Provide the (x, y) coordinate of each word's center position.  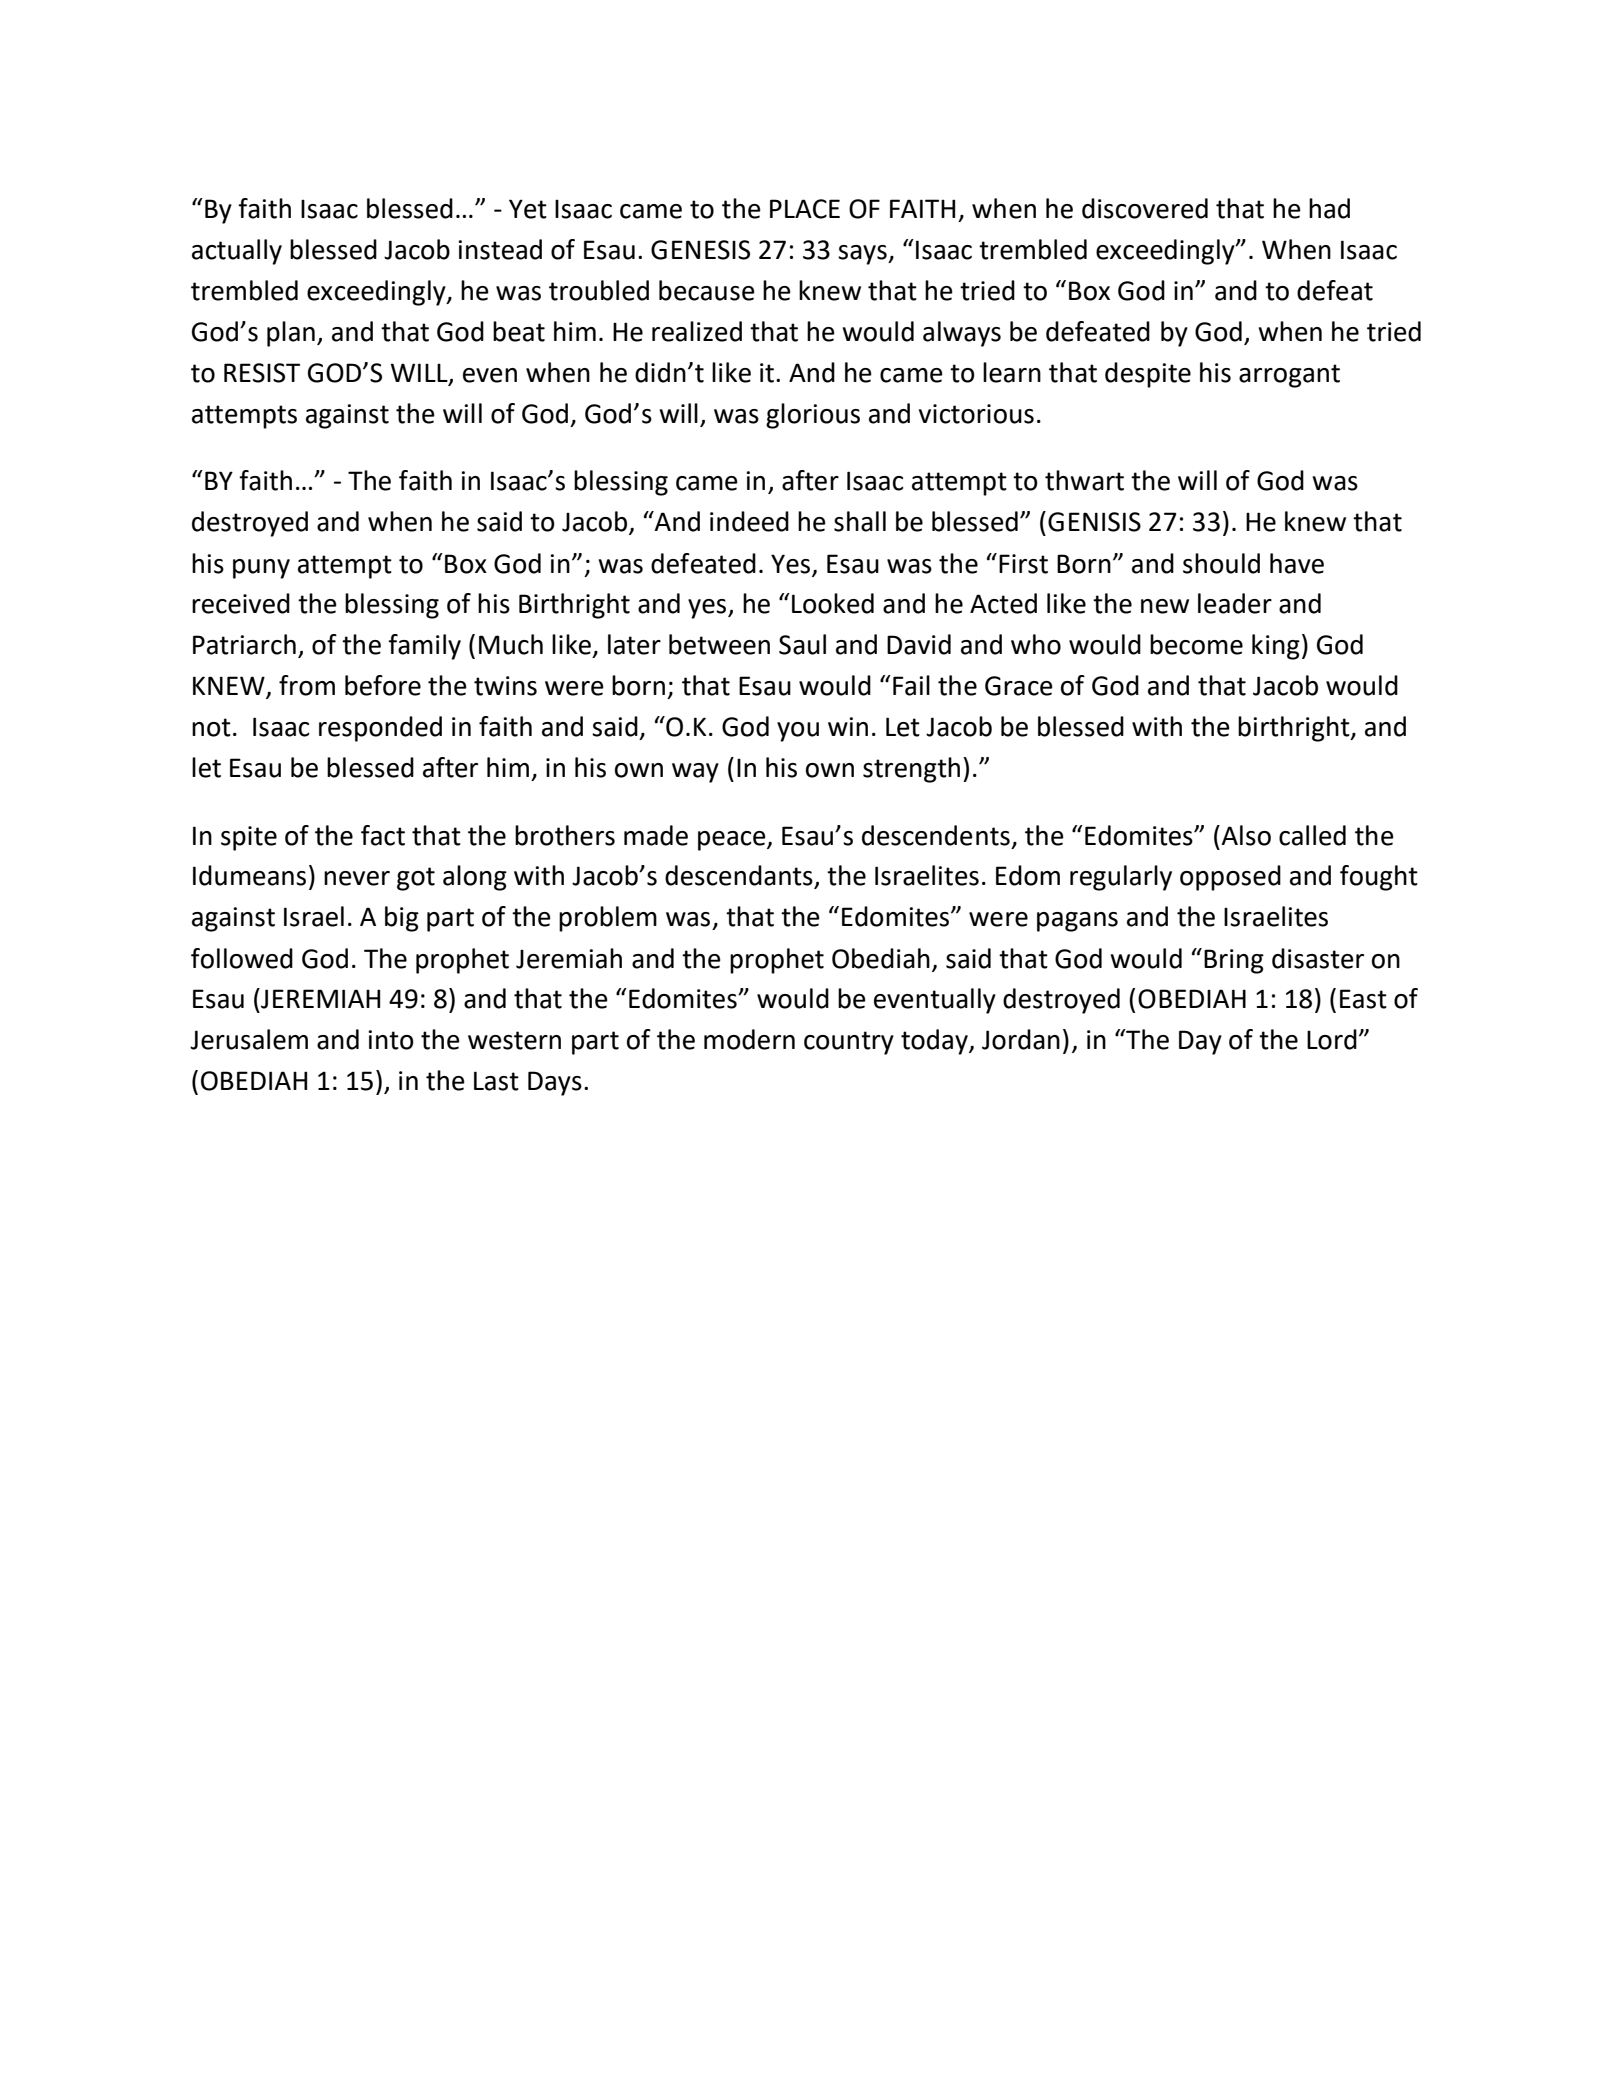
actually (237, 252)
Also (1245, 835)
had (1329, 208)
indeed (749, 521)
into (391, 1040)
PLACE (805, 209)
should (1221, 563)
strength (911, 770)
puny (261, 569)
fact (383, 835)
